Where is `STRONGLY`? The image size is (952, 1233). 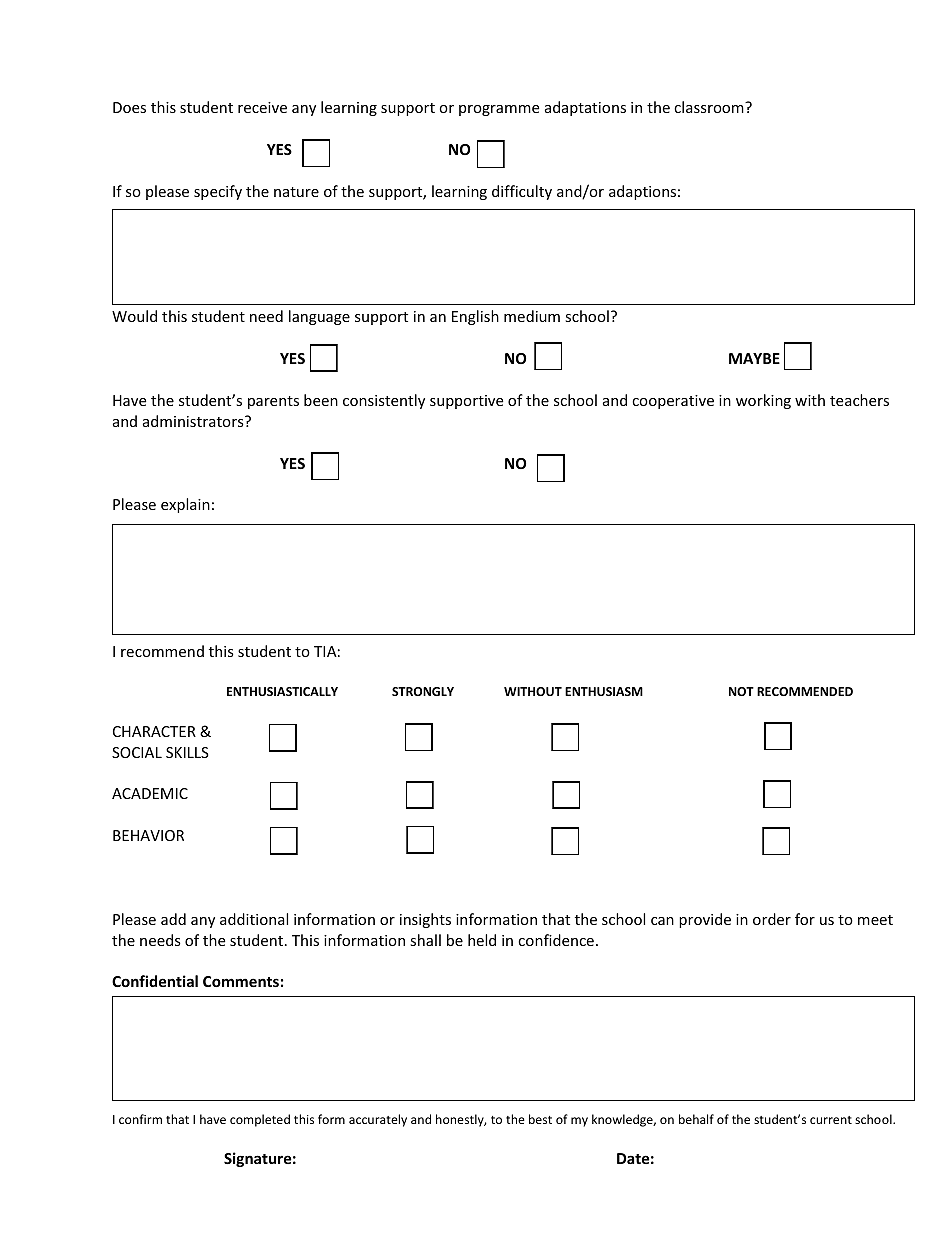
STRONGLY is located at coordinates (423, 691).
